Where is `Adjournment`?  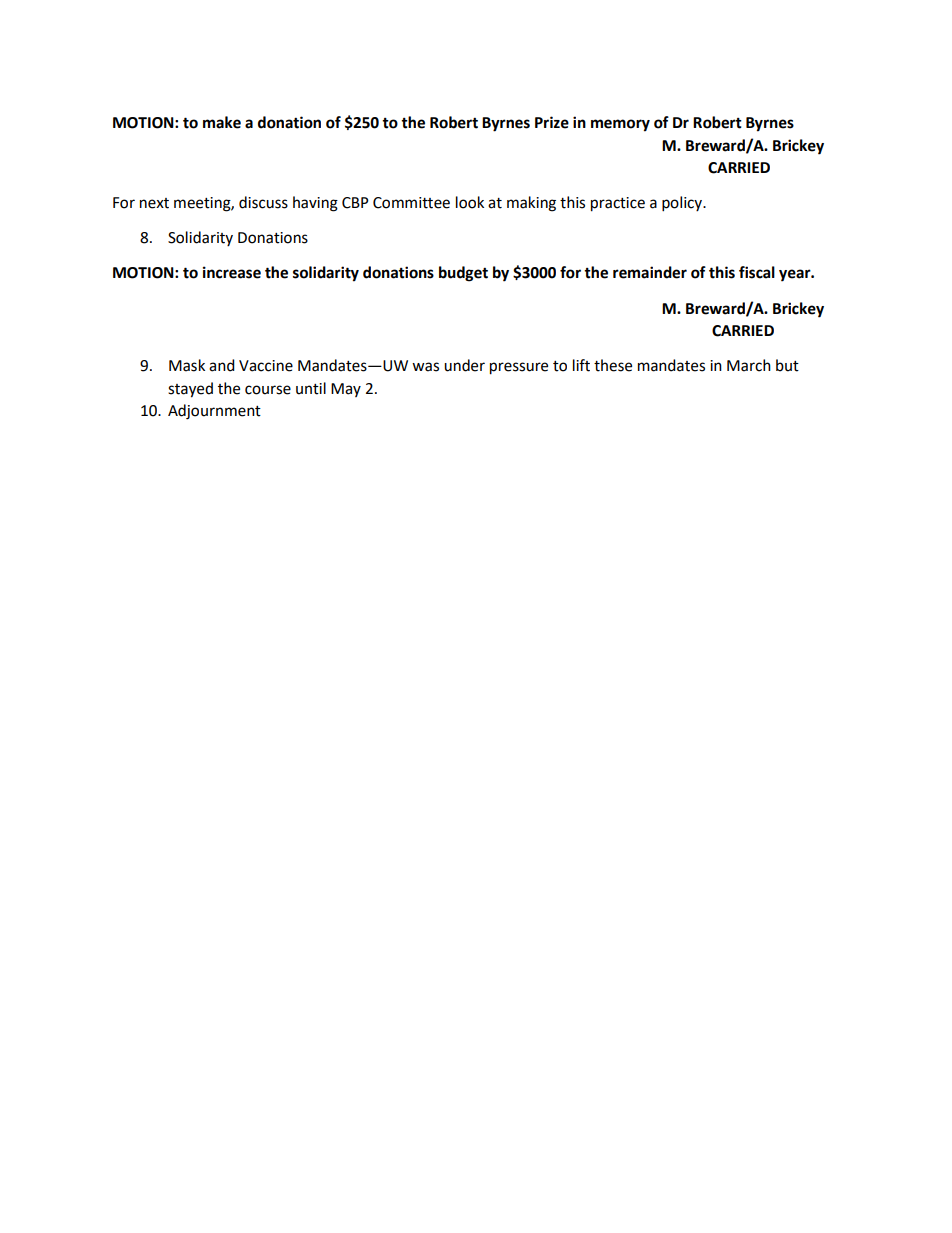 Adjournment is located at coordinates (214, 412).
